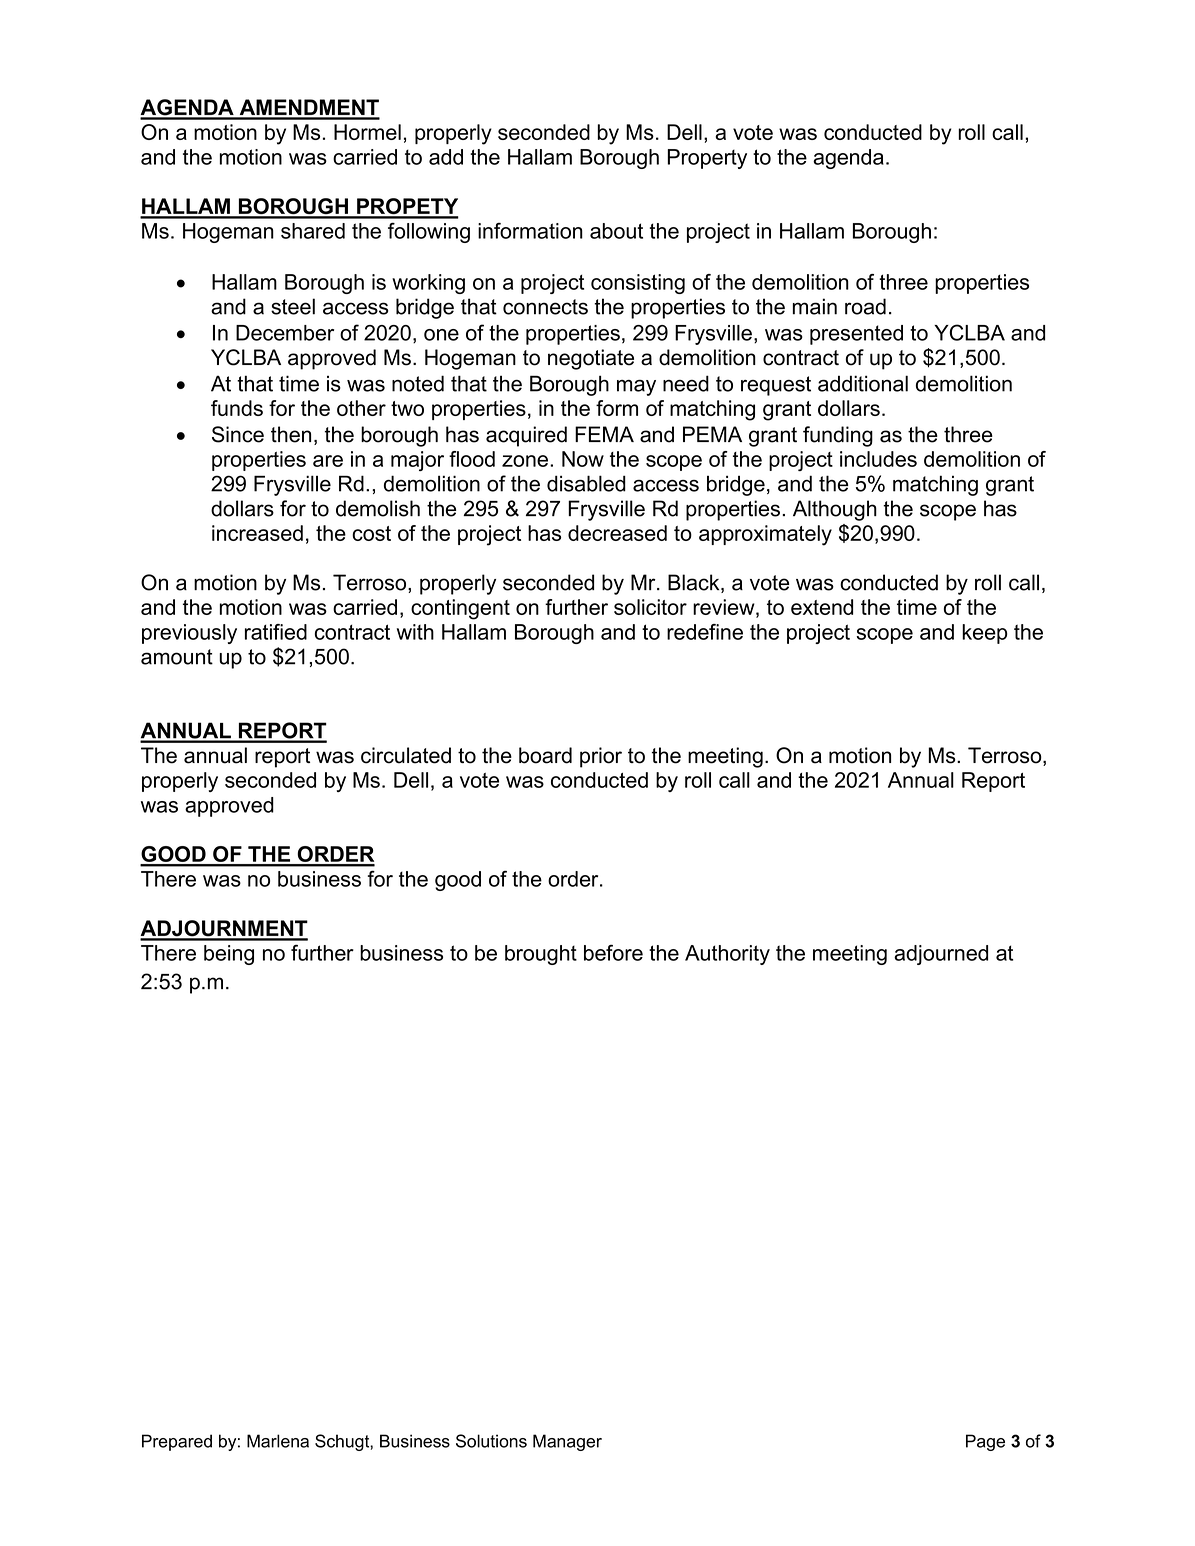  What do you see at coordinates (865, 306) in the page?
I see `road` at bounding box center [865, 306].
